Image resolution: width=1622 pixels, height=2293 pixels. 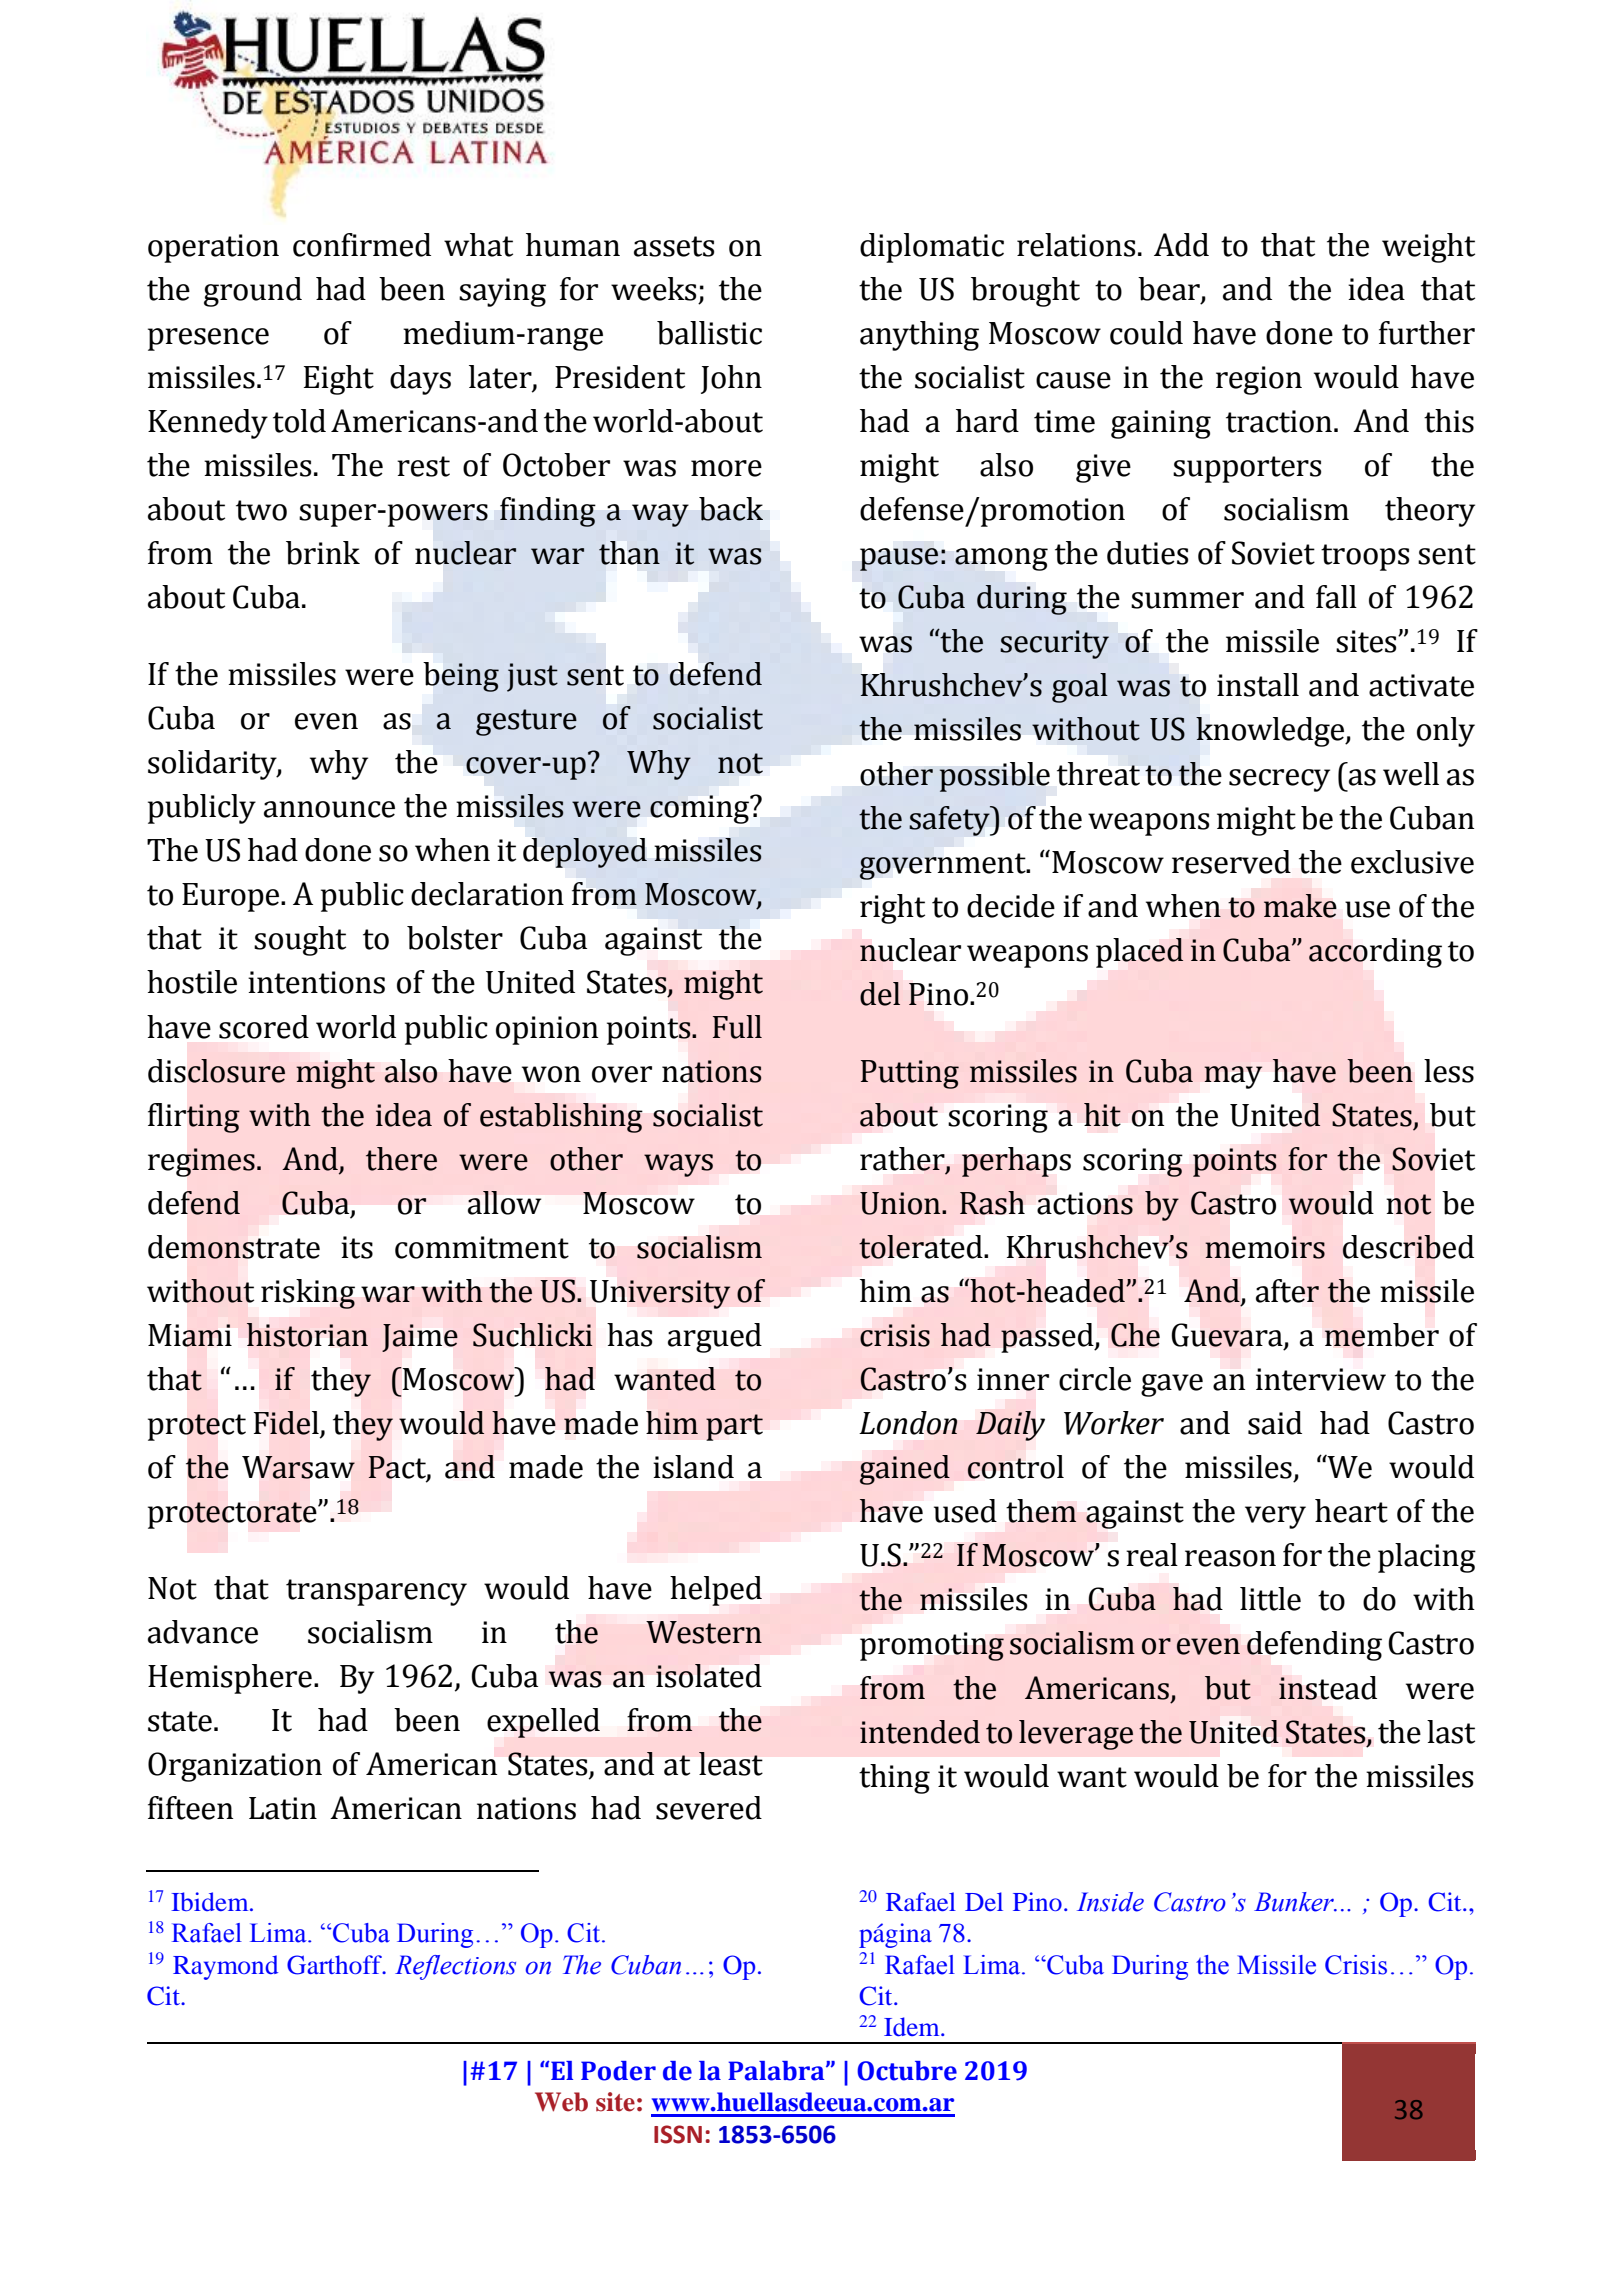 What do you see at coordinates (298, 1467) in the document?
I see `Warsaw` at bounding box center [298, 1467].
